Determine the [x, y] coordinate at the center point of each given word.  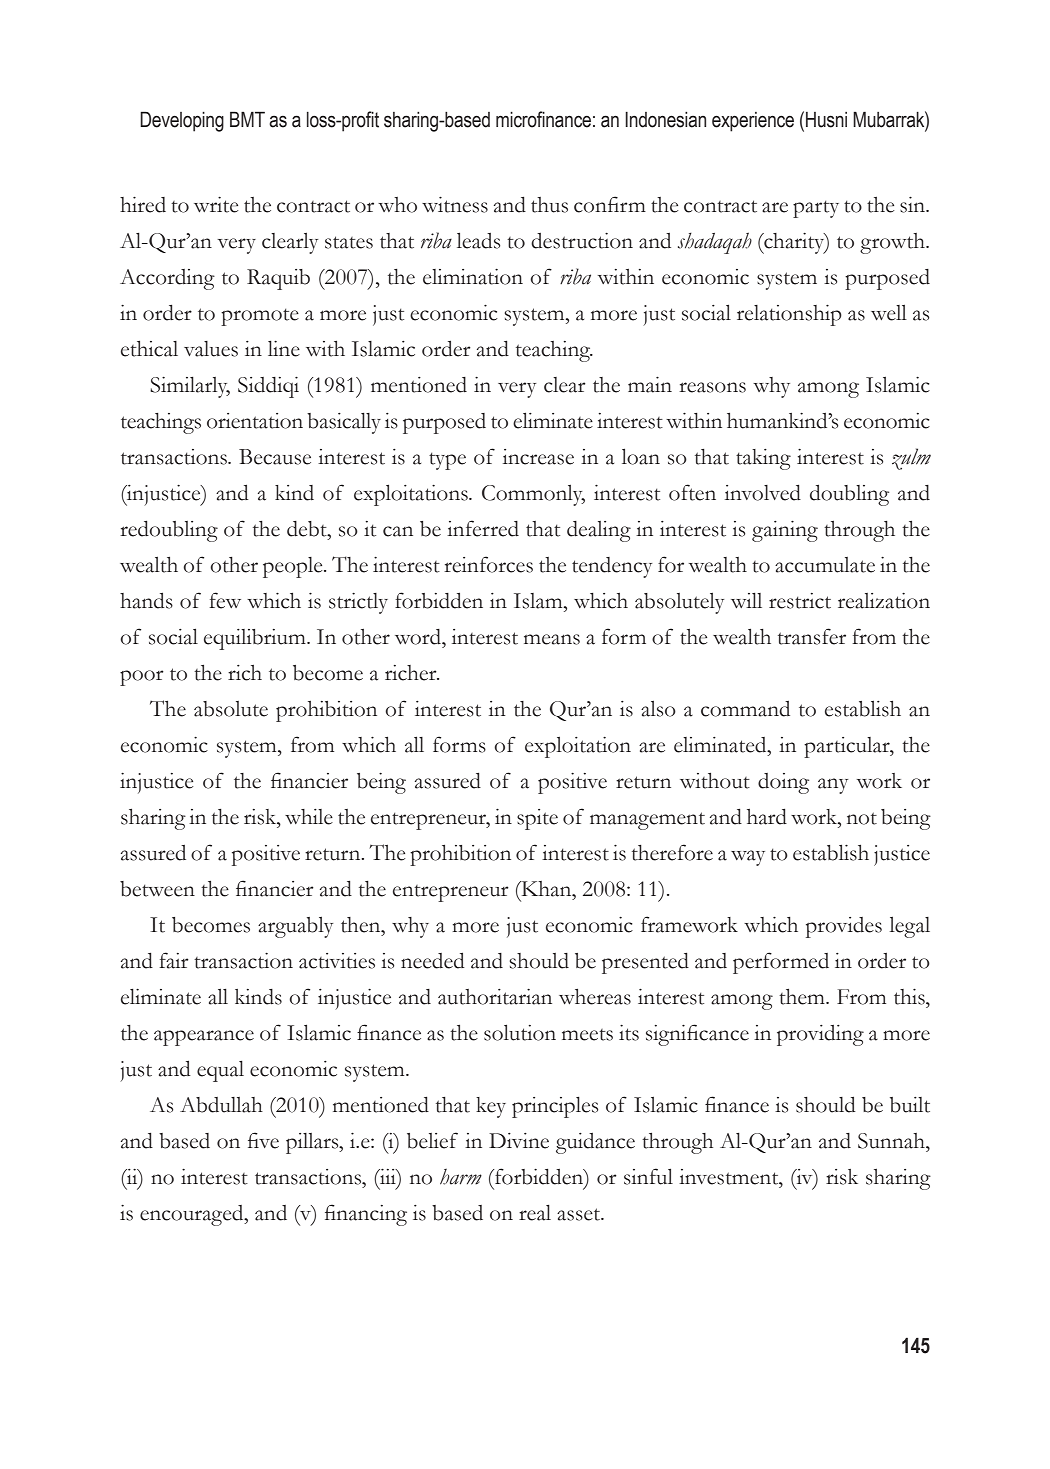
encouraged [193, 1215]
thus [549, 205]
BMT [247, 119]
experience [753, 122]
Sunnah [892, 1141]
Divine [519, 1141]
